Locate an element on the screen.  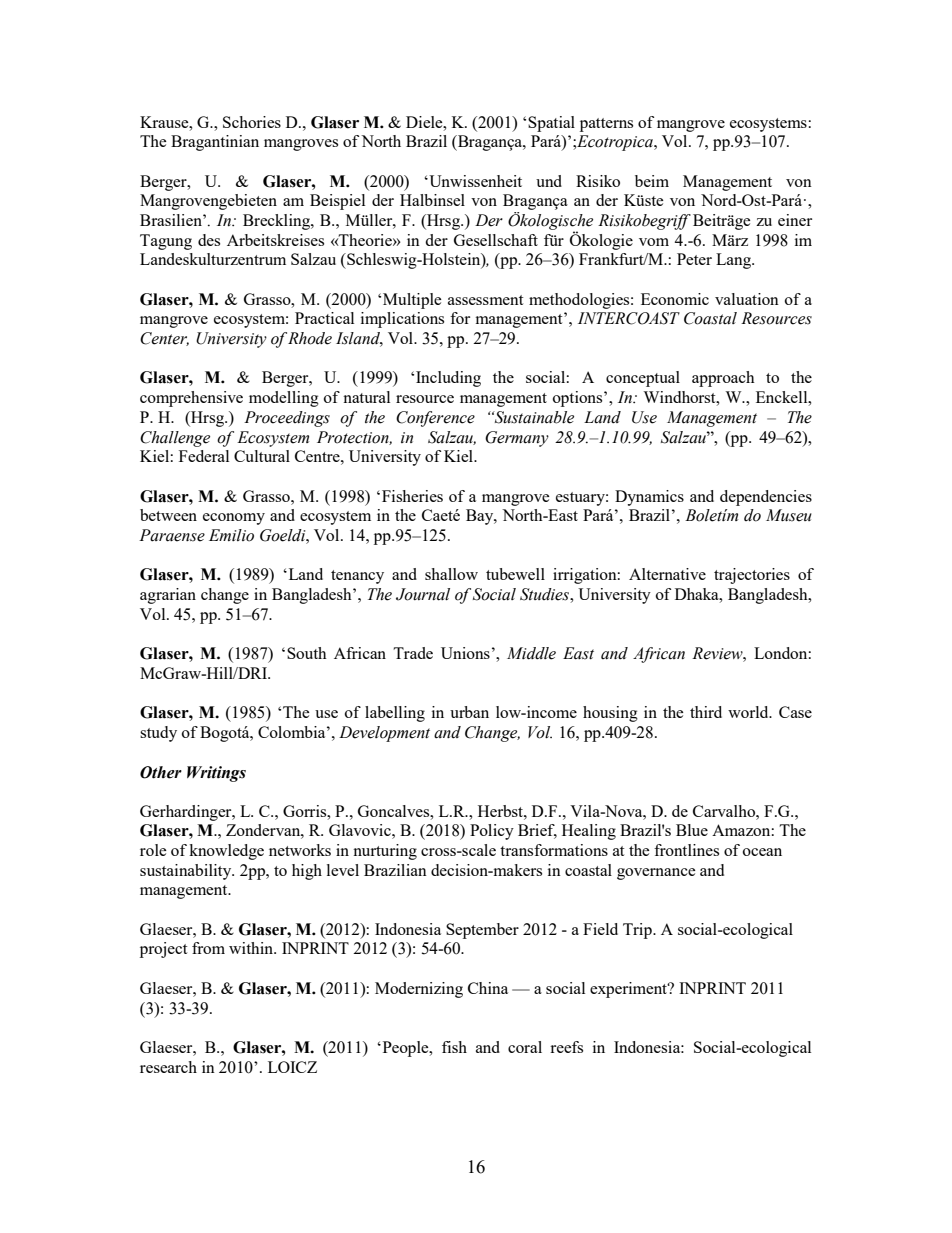
shallow is located at coordinates (451, 574).
